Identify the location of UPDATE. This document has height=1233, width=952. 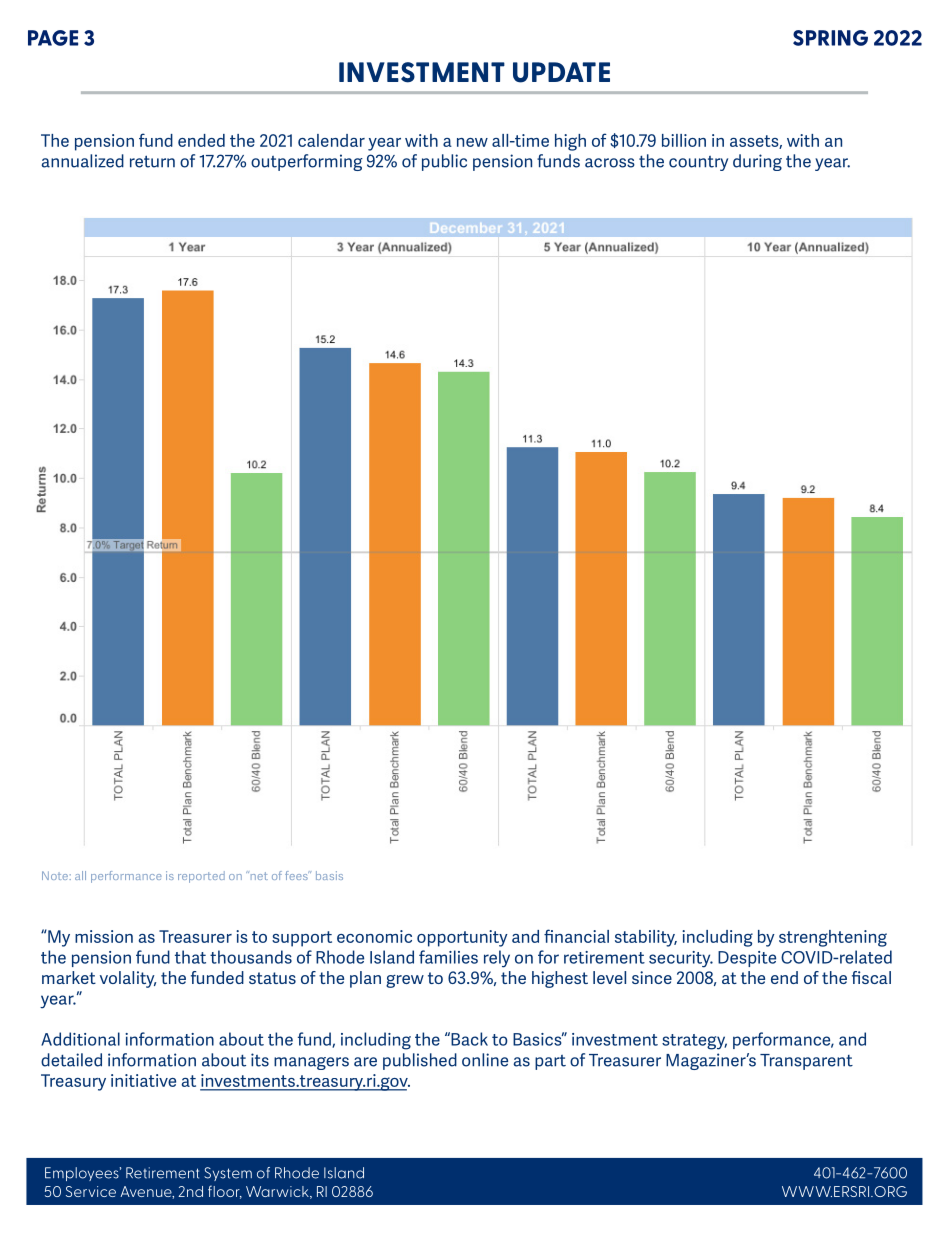
(561, 72).
